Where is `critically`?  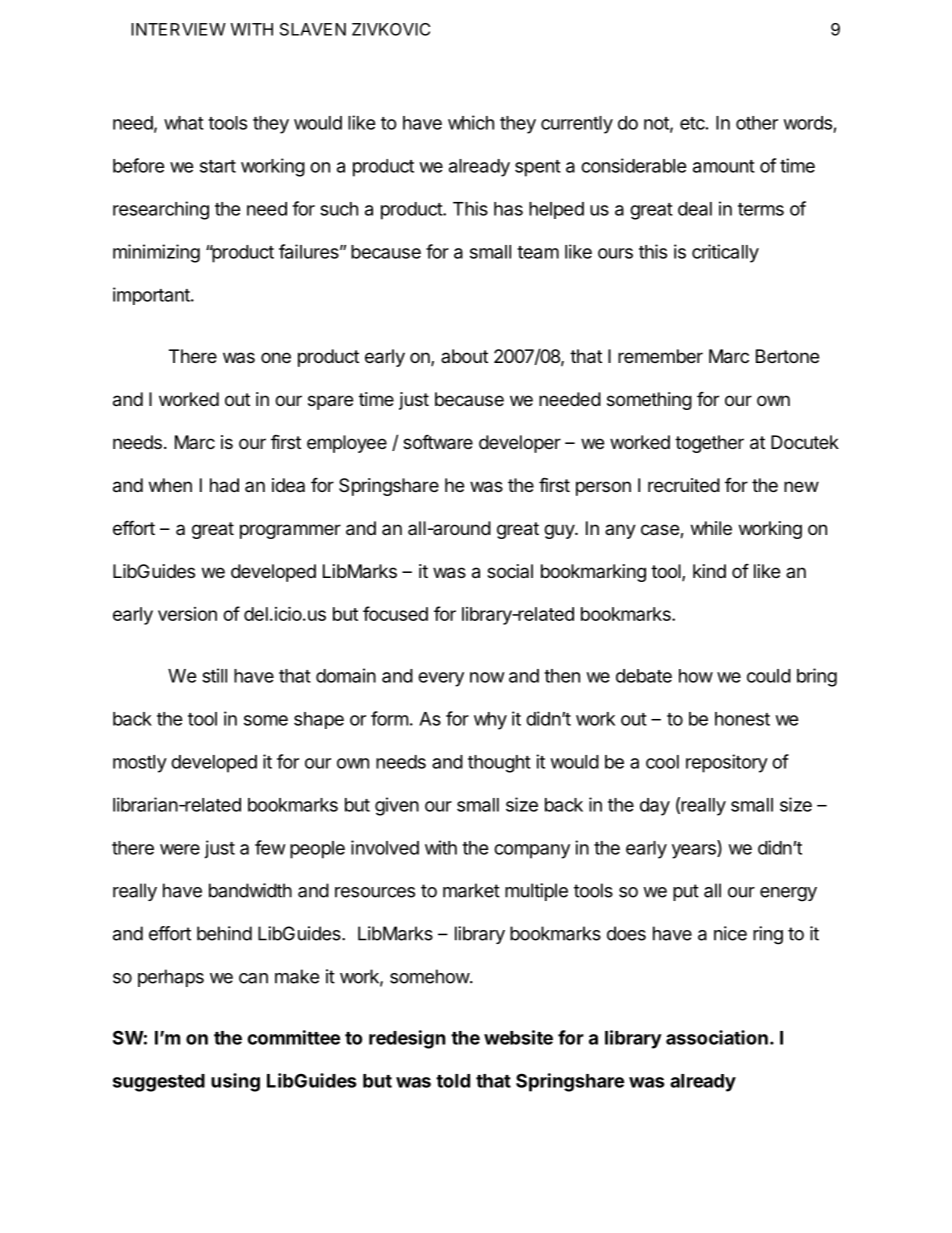
critically is located at coordinates (725, 253).
